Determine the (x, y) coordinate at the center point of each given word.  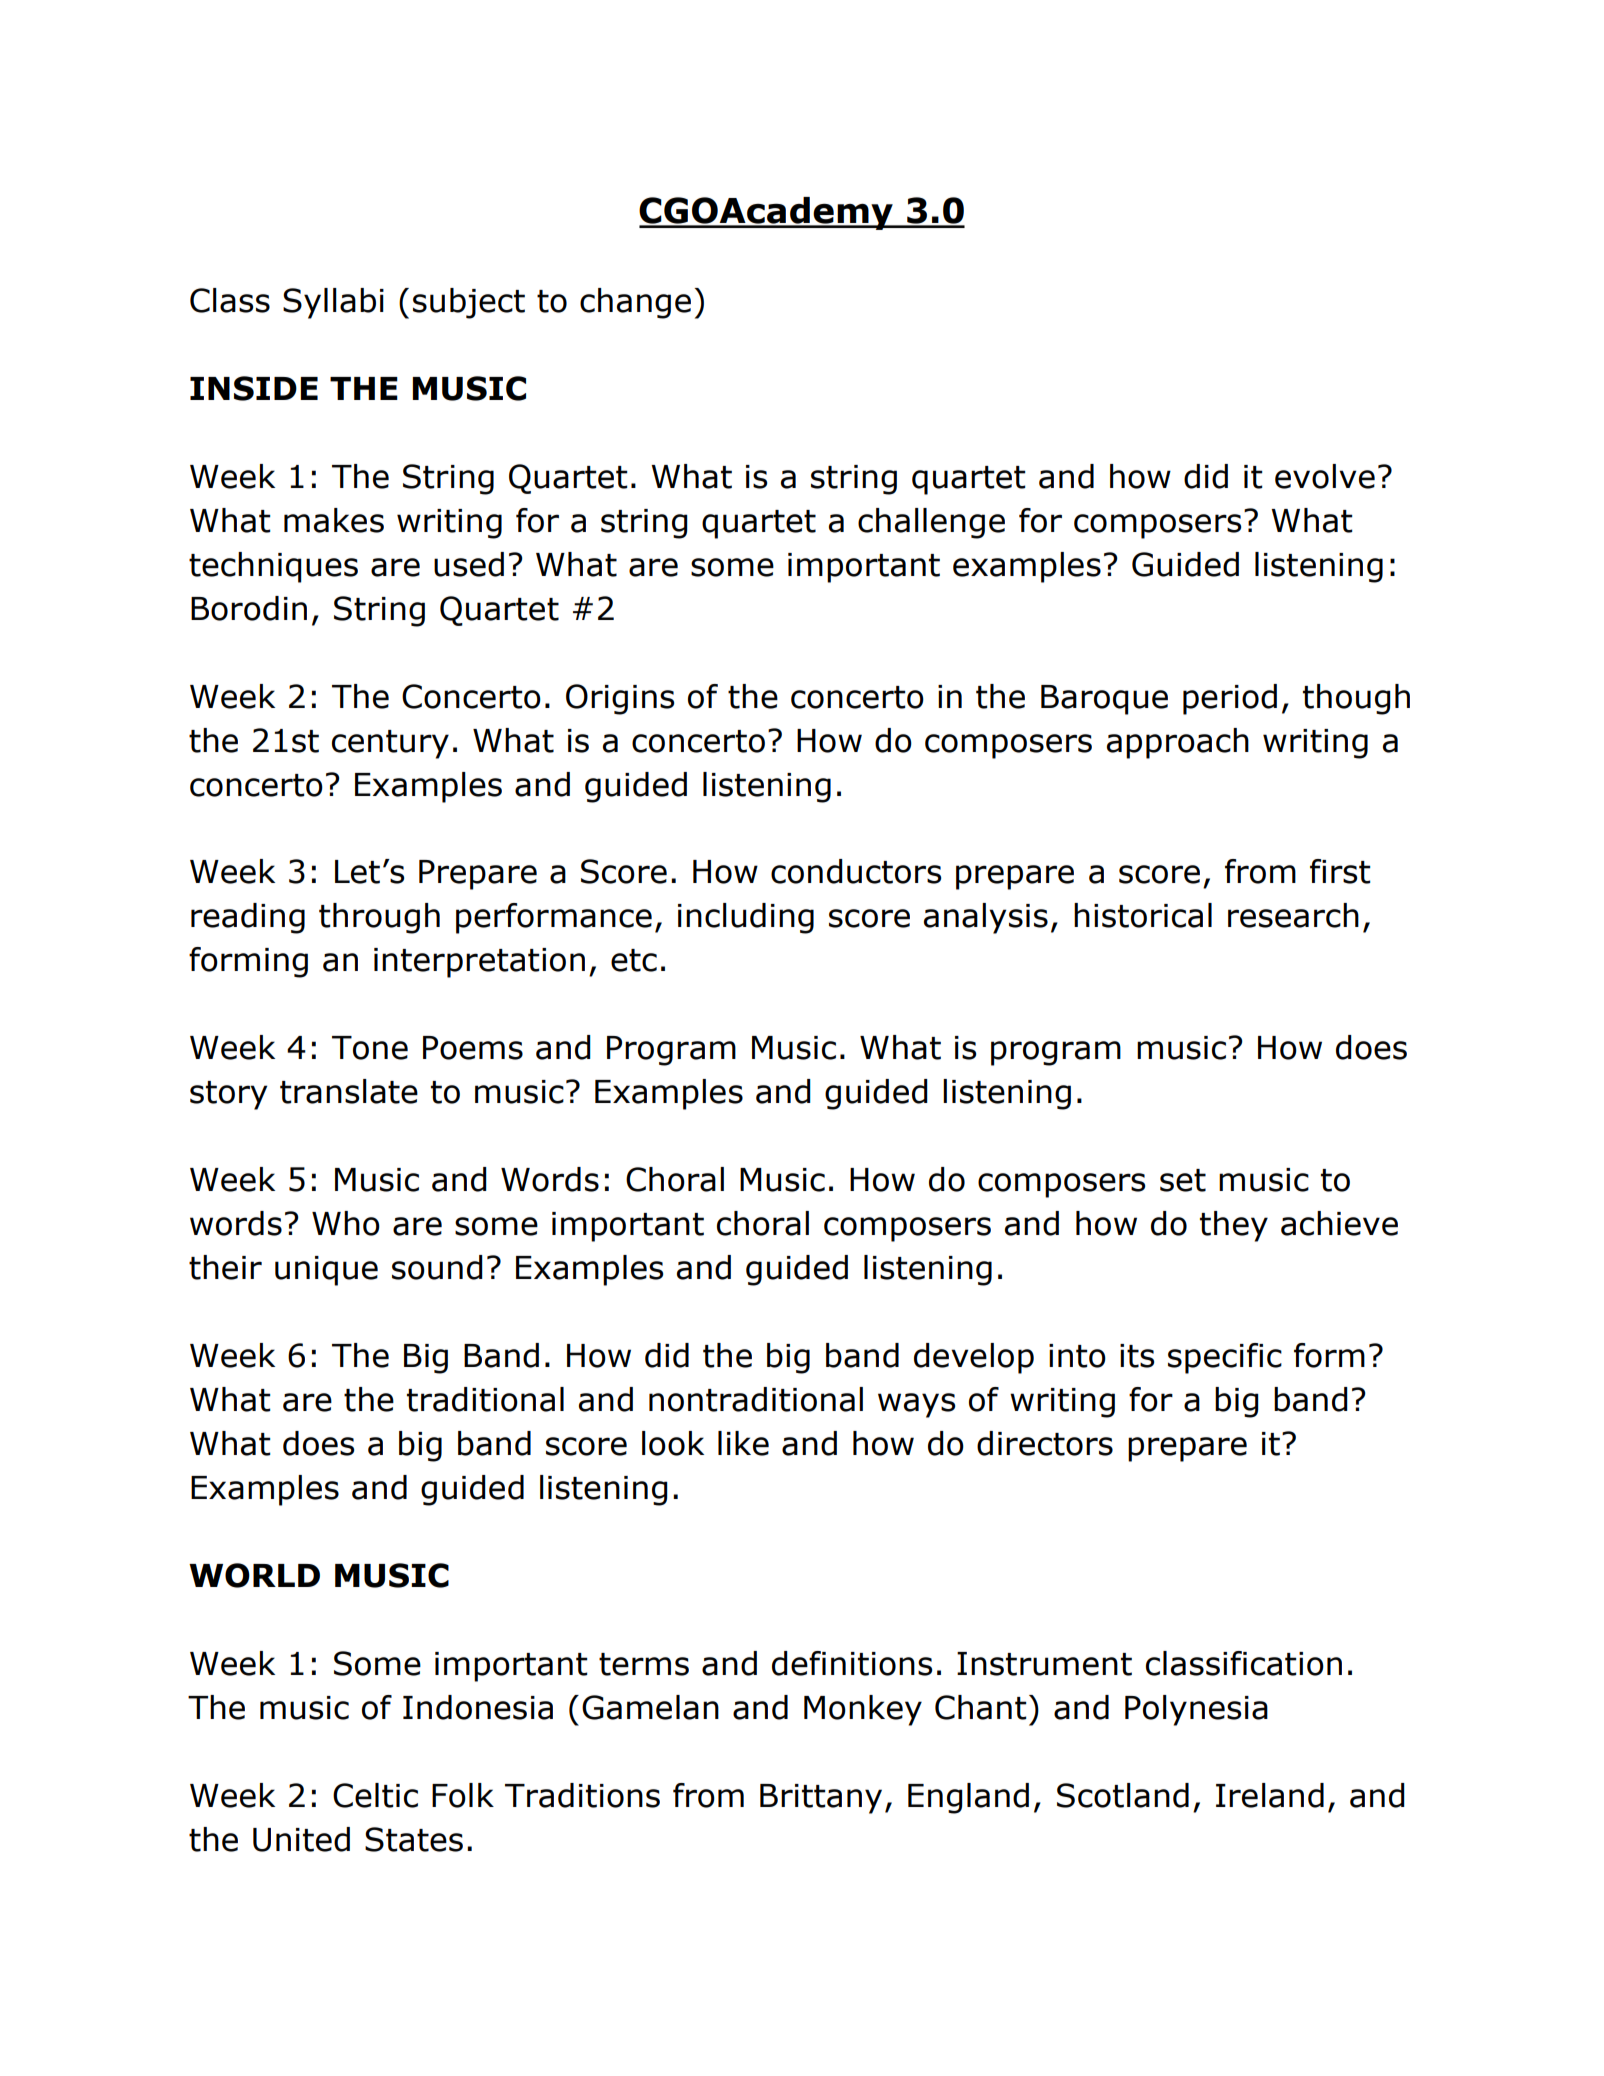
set (1183, 1180)
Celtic (375, 1795)
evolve (1325, 476)
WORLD (254, 1575)
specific (1225, 1358)
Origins (620, 699)
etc (634, 960)
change (635, 303)
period (1230, 699)
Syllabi (333, 303)
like (743, 1443)
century (390, 744)
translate (349, 1091)
